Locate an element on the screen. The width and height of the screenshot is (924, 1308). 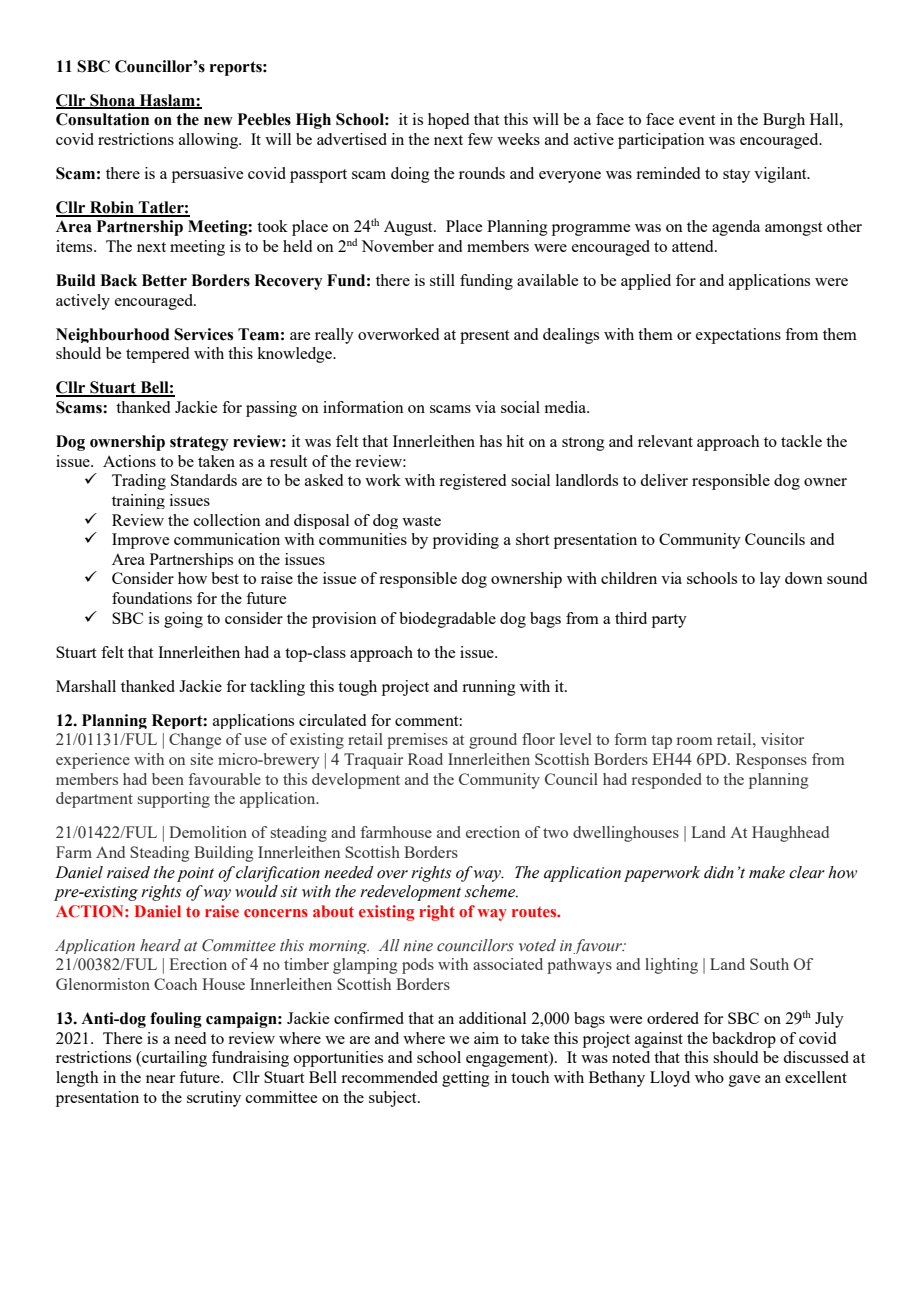
near is located at coordinates (160, 1079).
